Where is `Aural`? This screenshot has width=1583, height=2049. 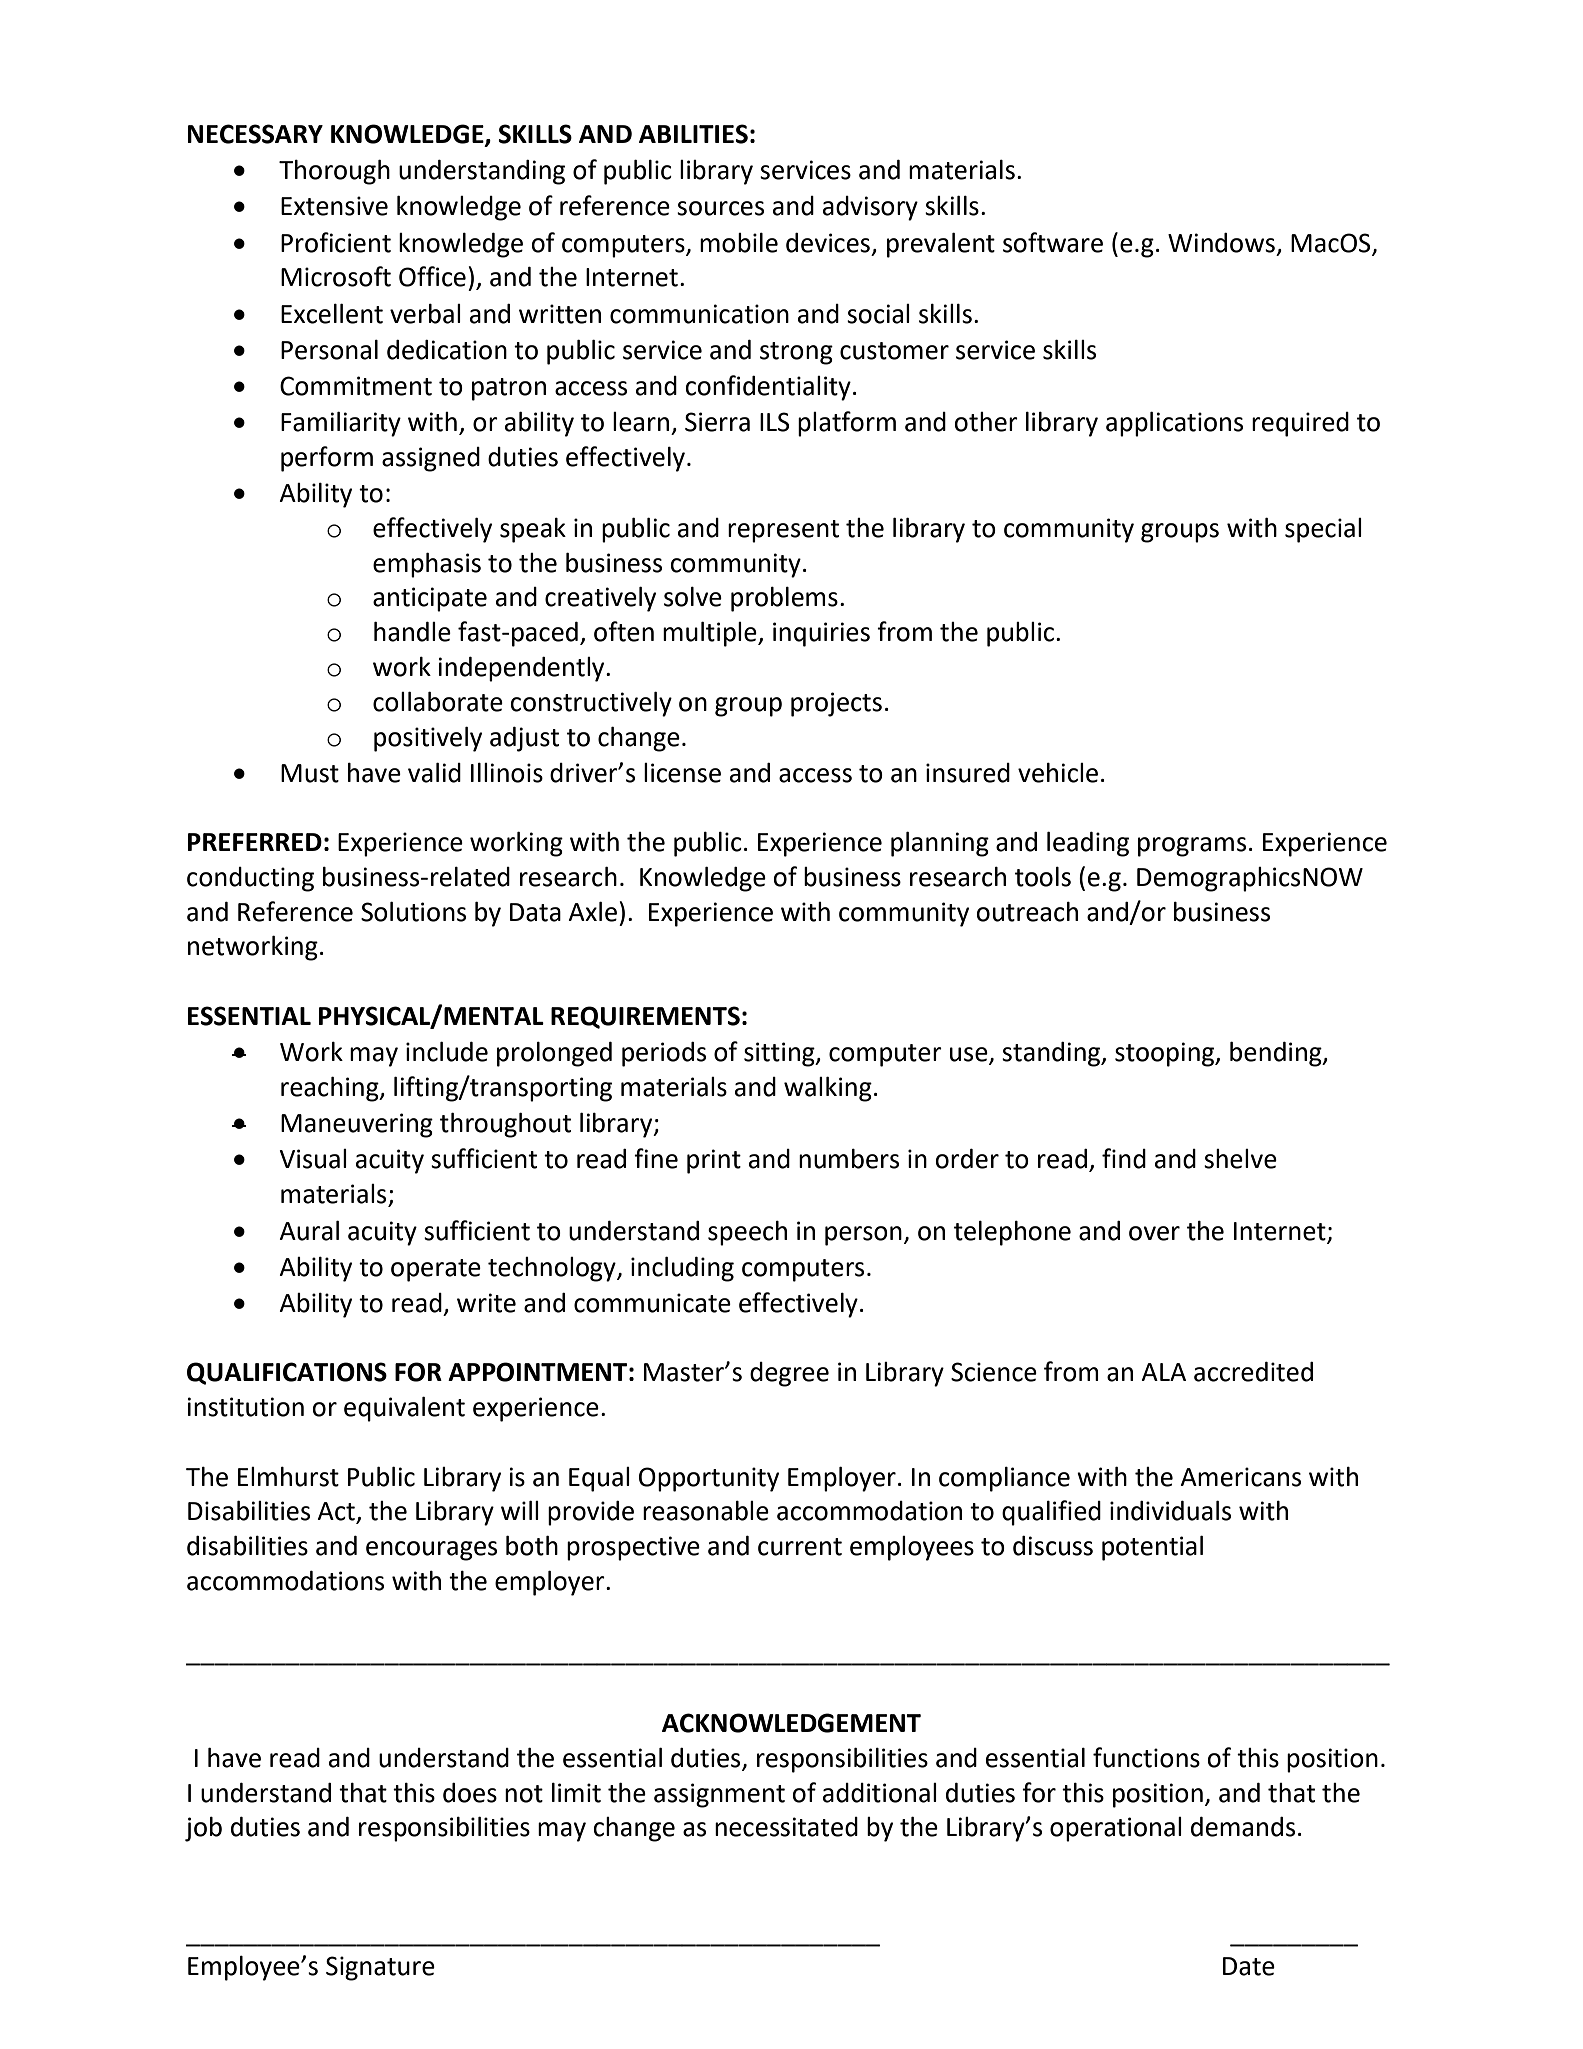 Aural is located at coordinates (309, 1231).
